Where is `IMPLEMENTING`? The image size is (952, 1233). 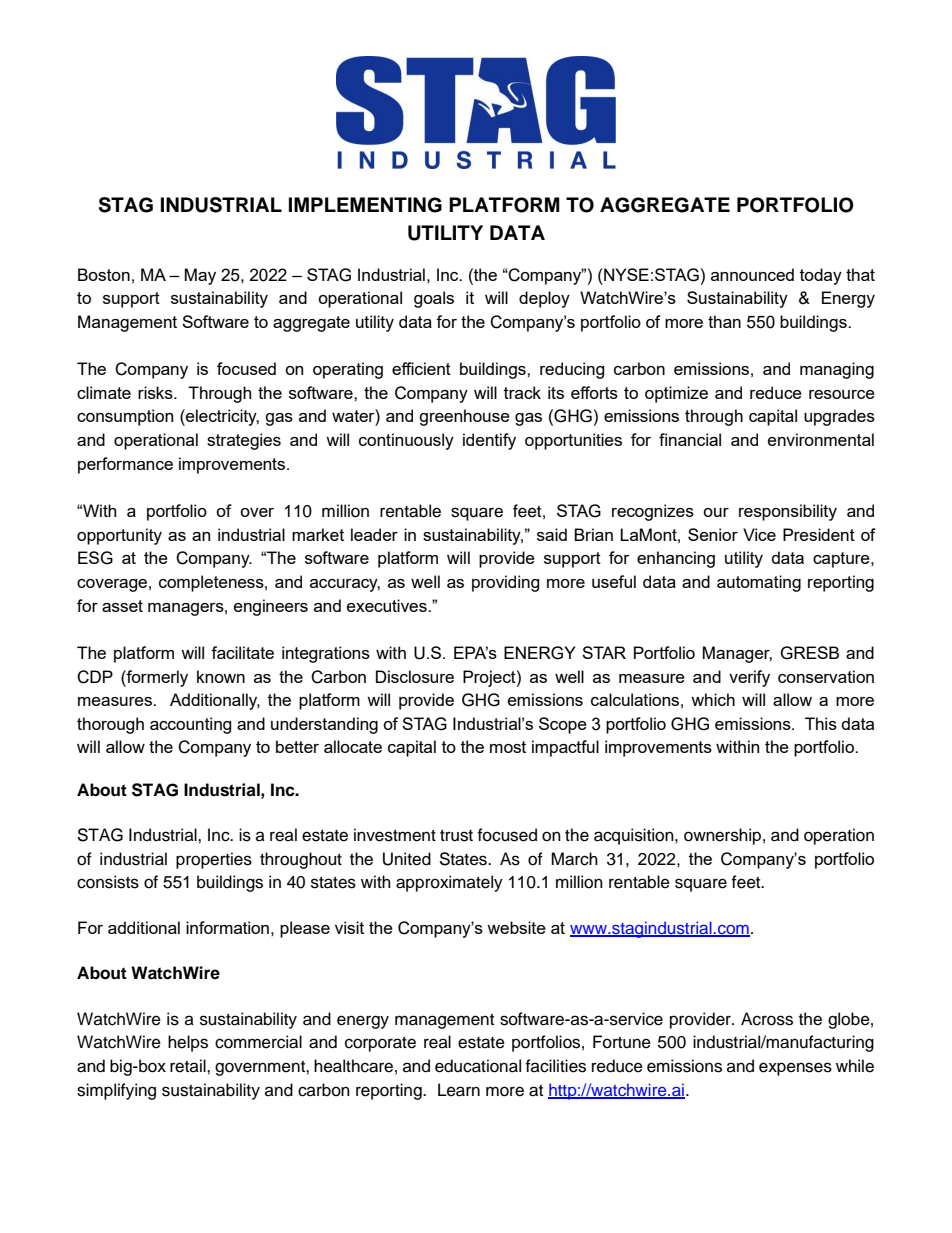 IMPLEMENTING is located at coordinates (365, 205).
